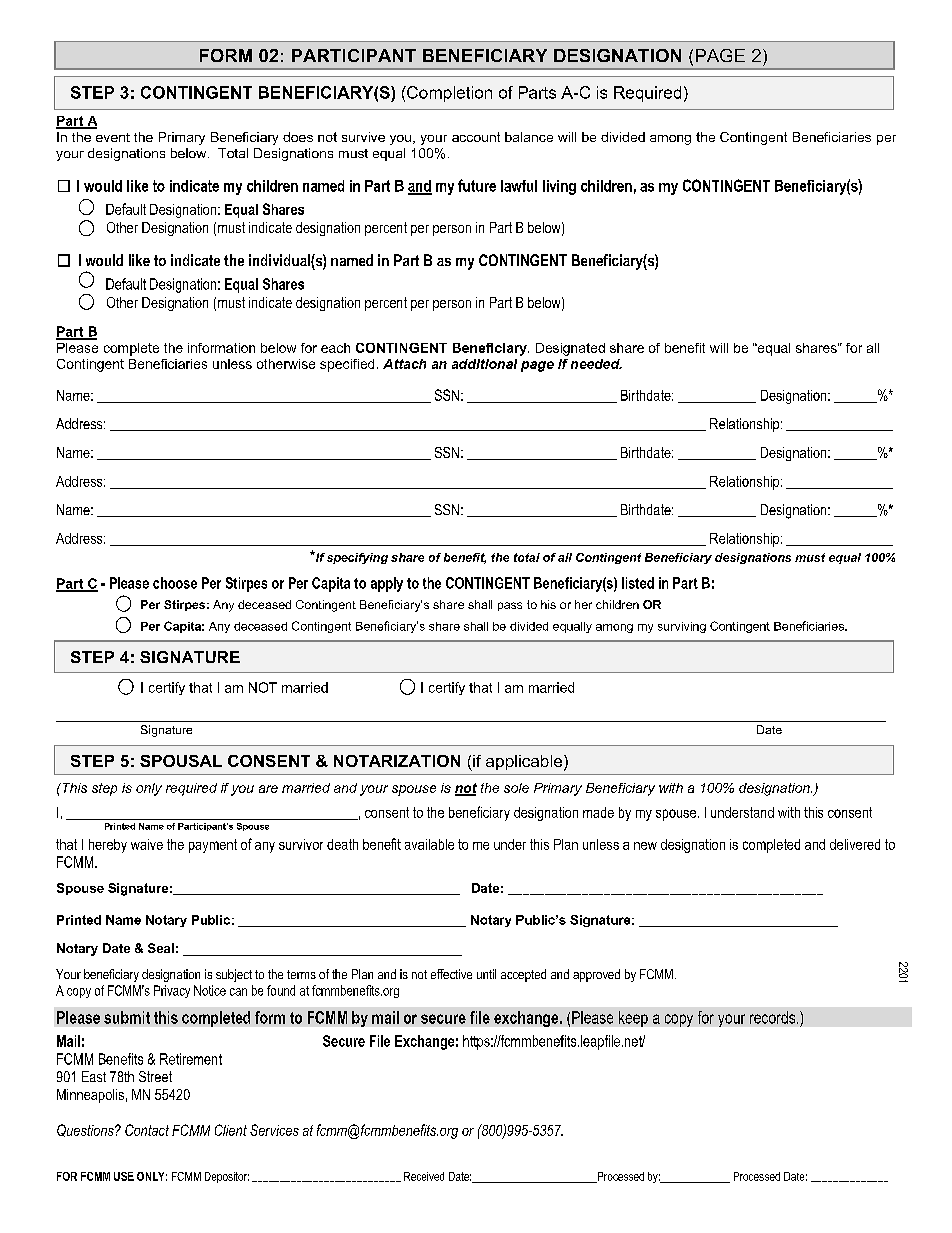 The width and height of the image is (952, 1233). I want to click on available, so click(429, 844).
